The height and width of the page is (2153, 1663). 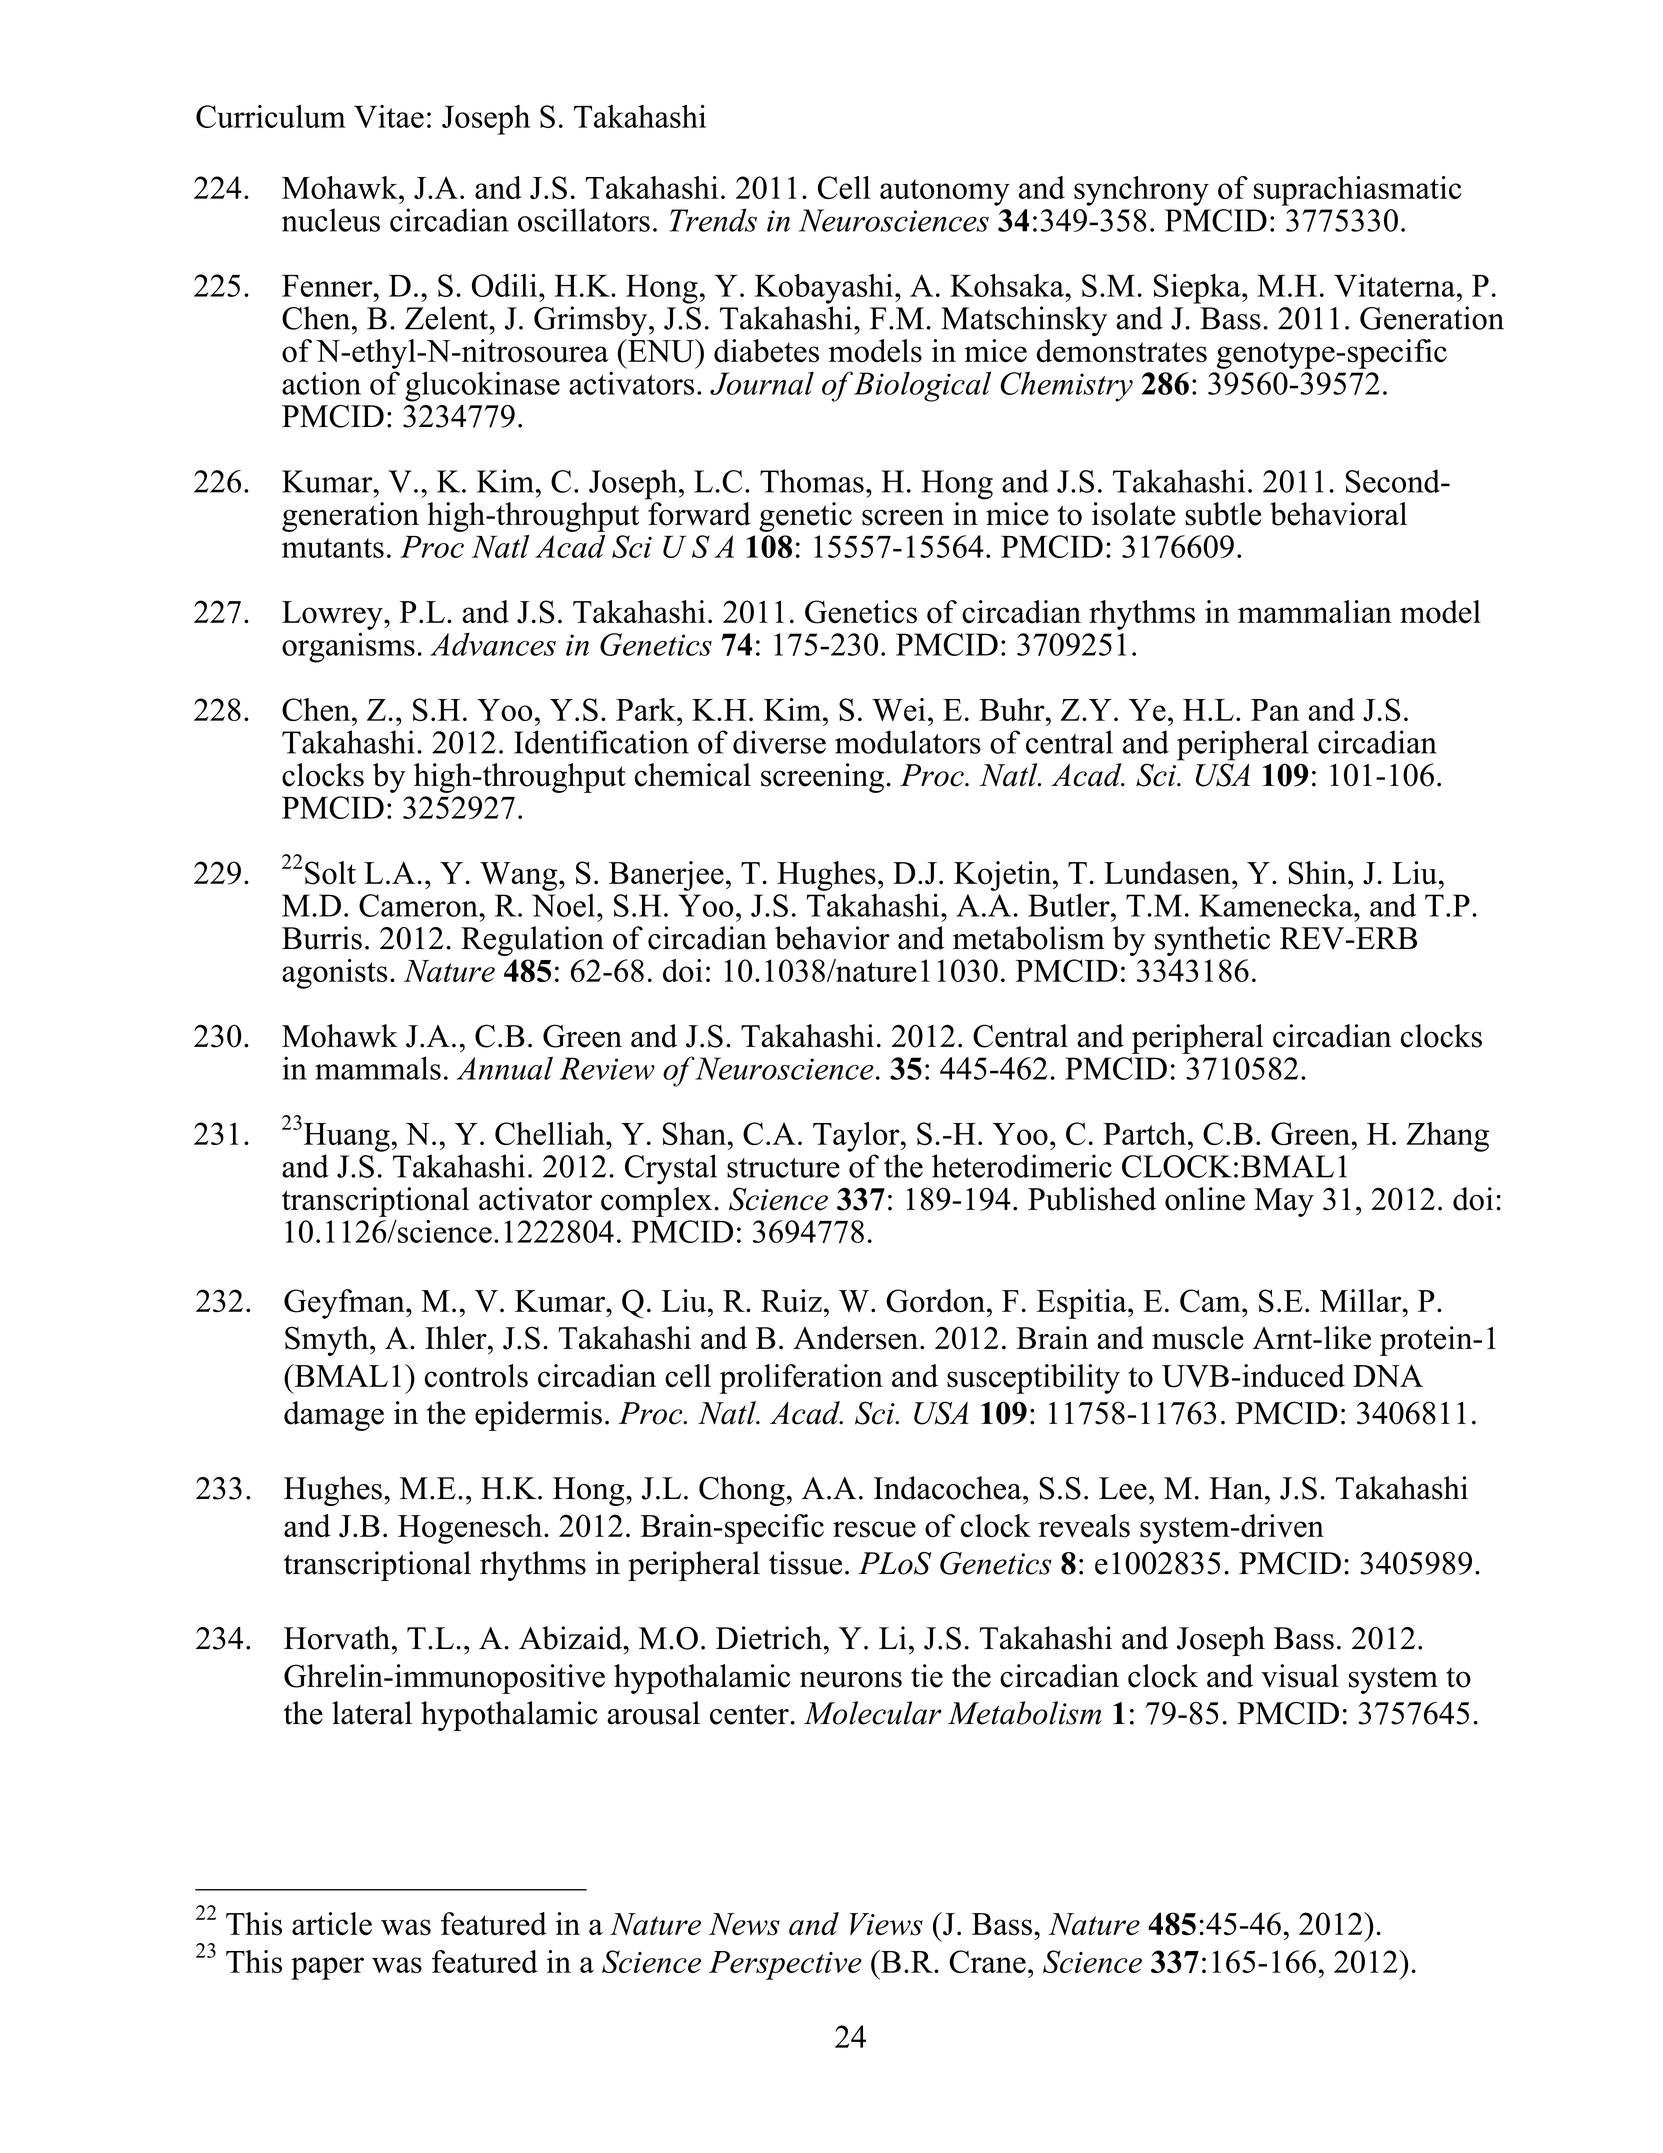 I want to click on mammals, so click(x=378, y=1068).
